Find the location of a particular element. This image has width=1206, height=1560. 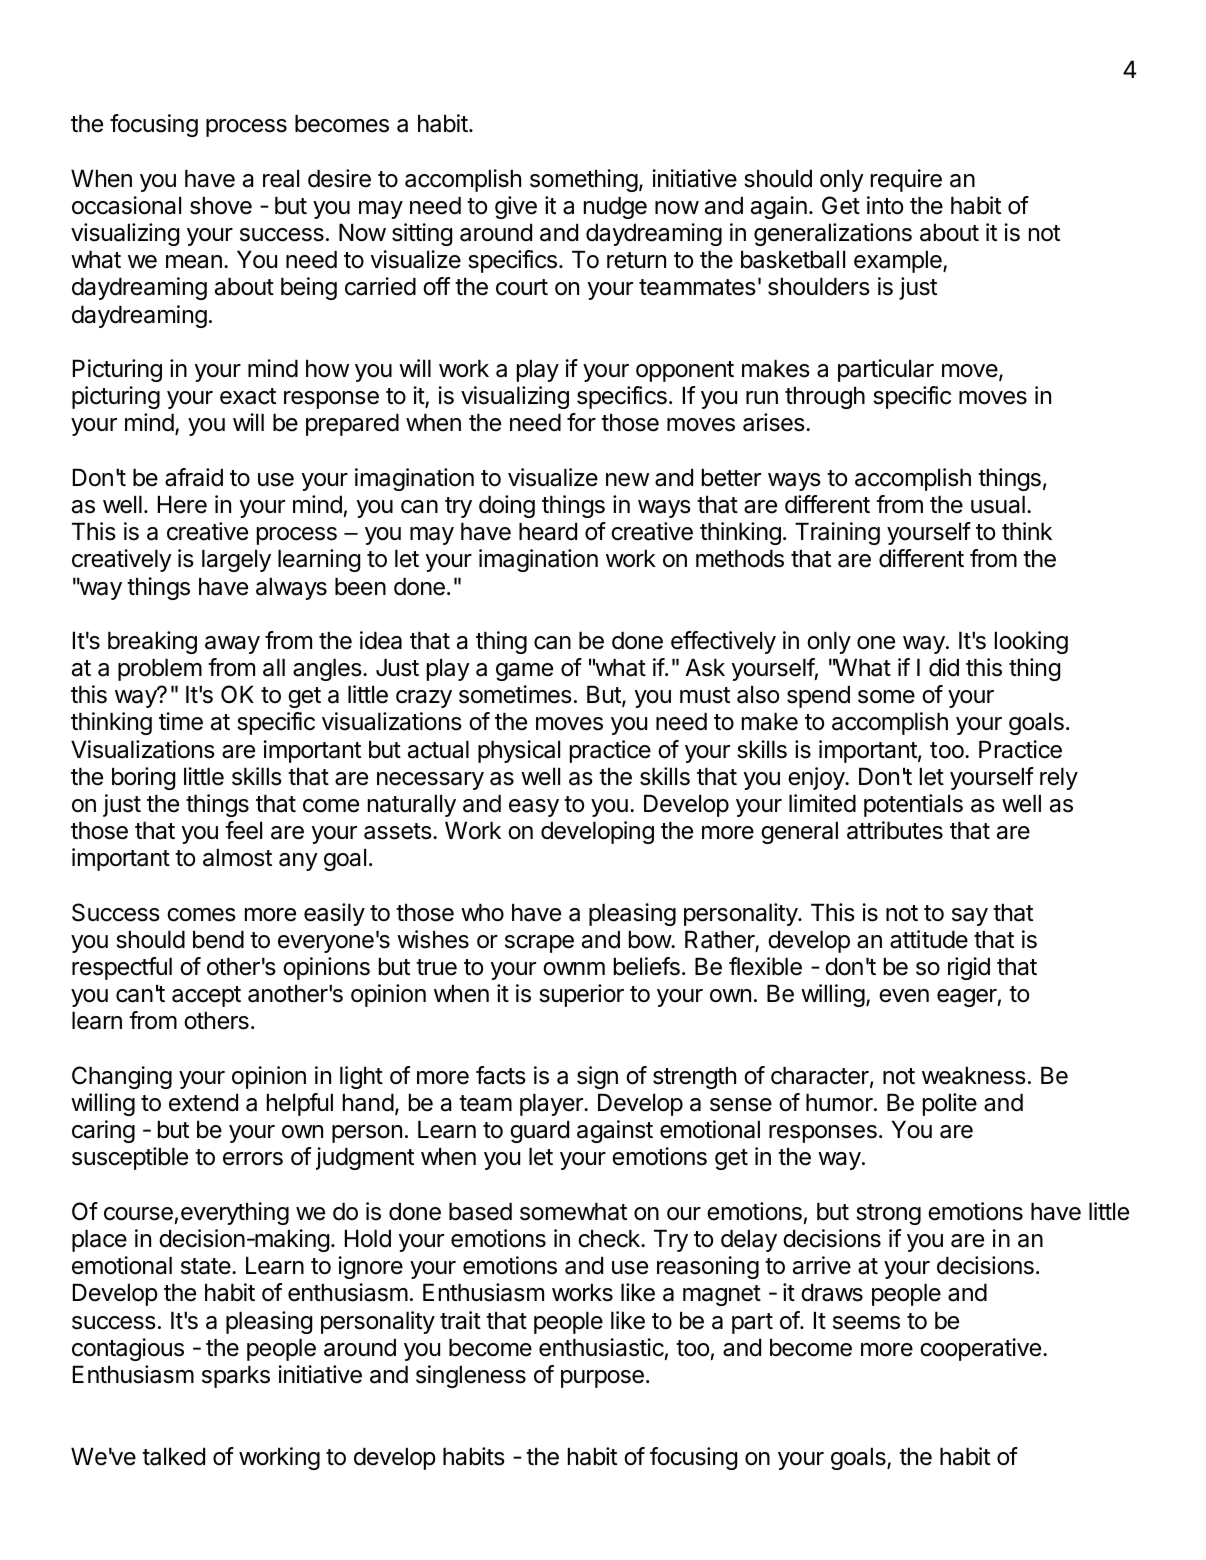

easy is located at coordinates (534, 808).
